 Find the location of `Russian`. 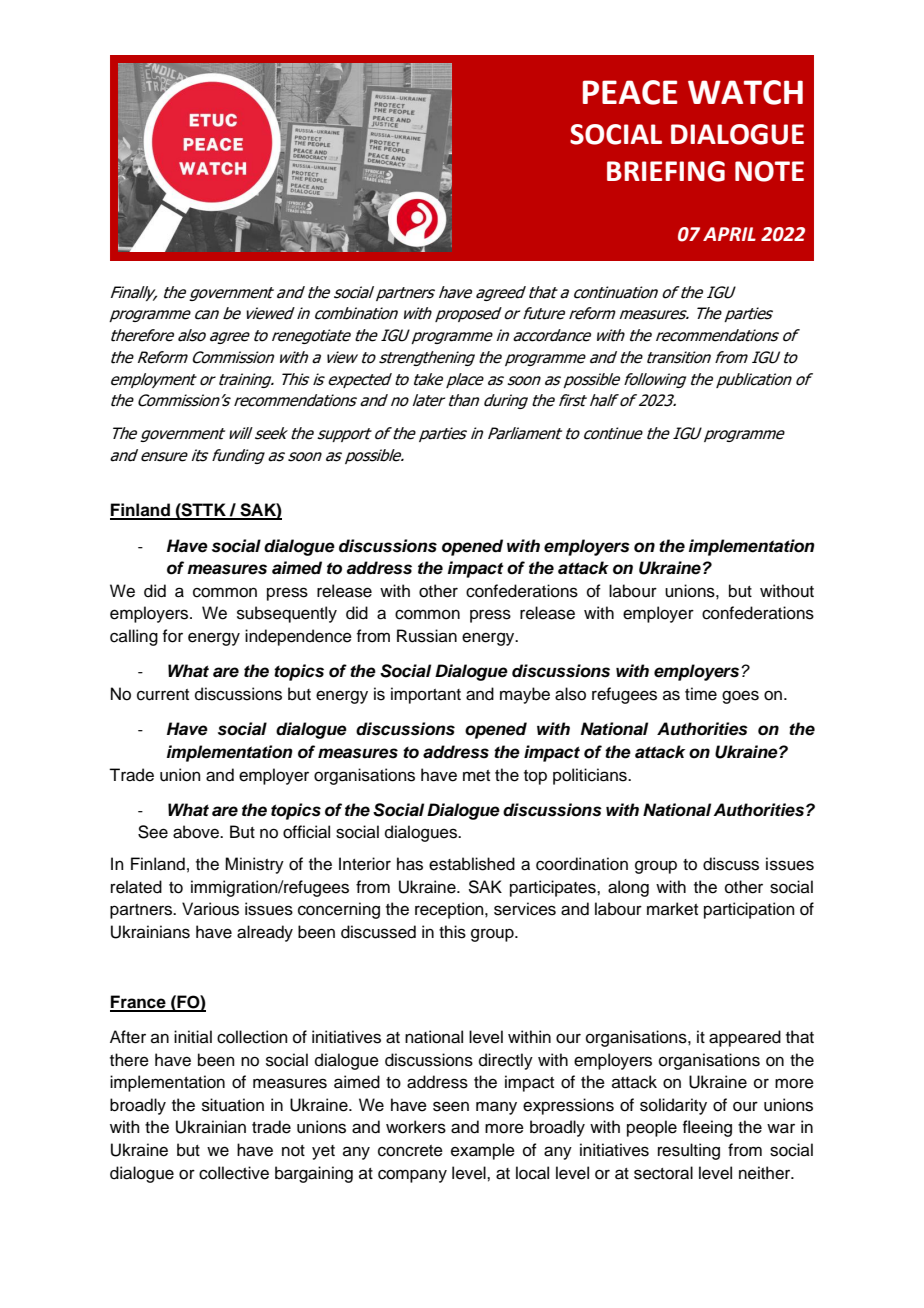

Russian is located at coordinates (427, 636).
